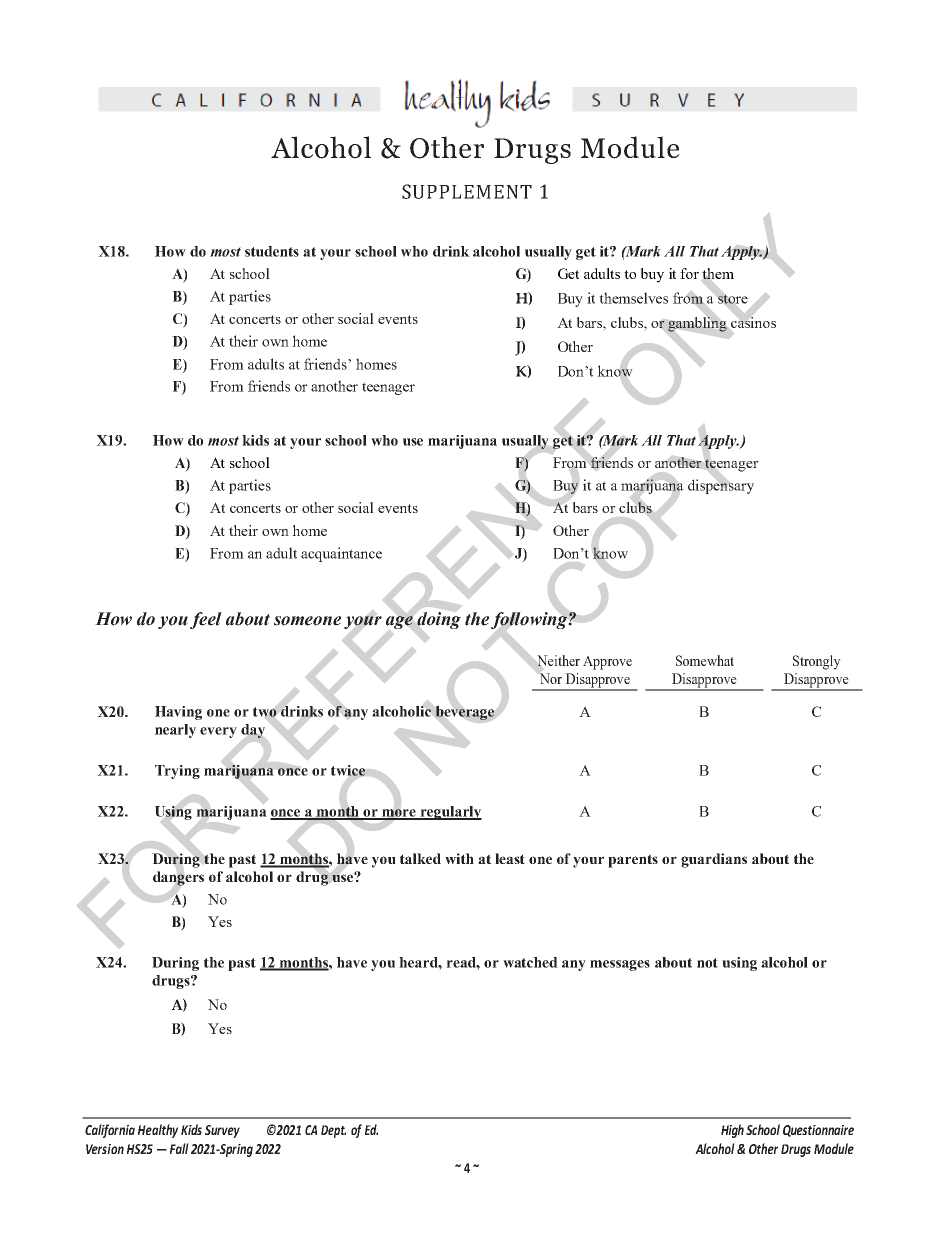 This screenshot has height=1233, width=952. Describe the element at coordinates (714, 860) in the screenshot. I see `guardians` at that location.
